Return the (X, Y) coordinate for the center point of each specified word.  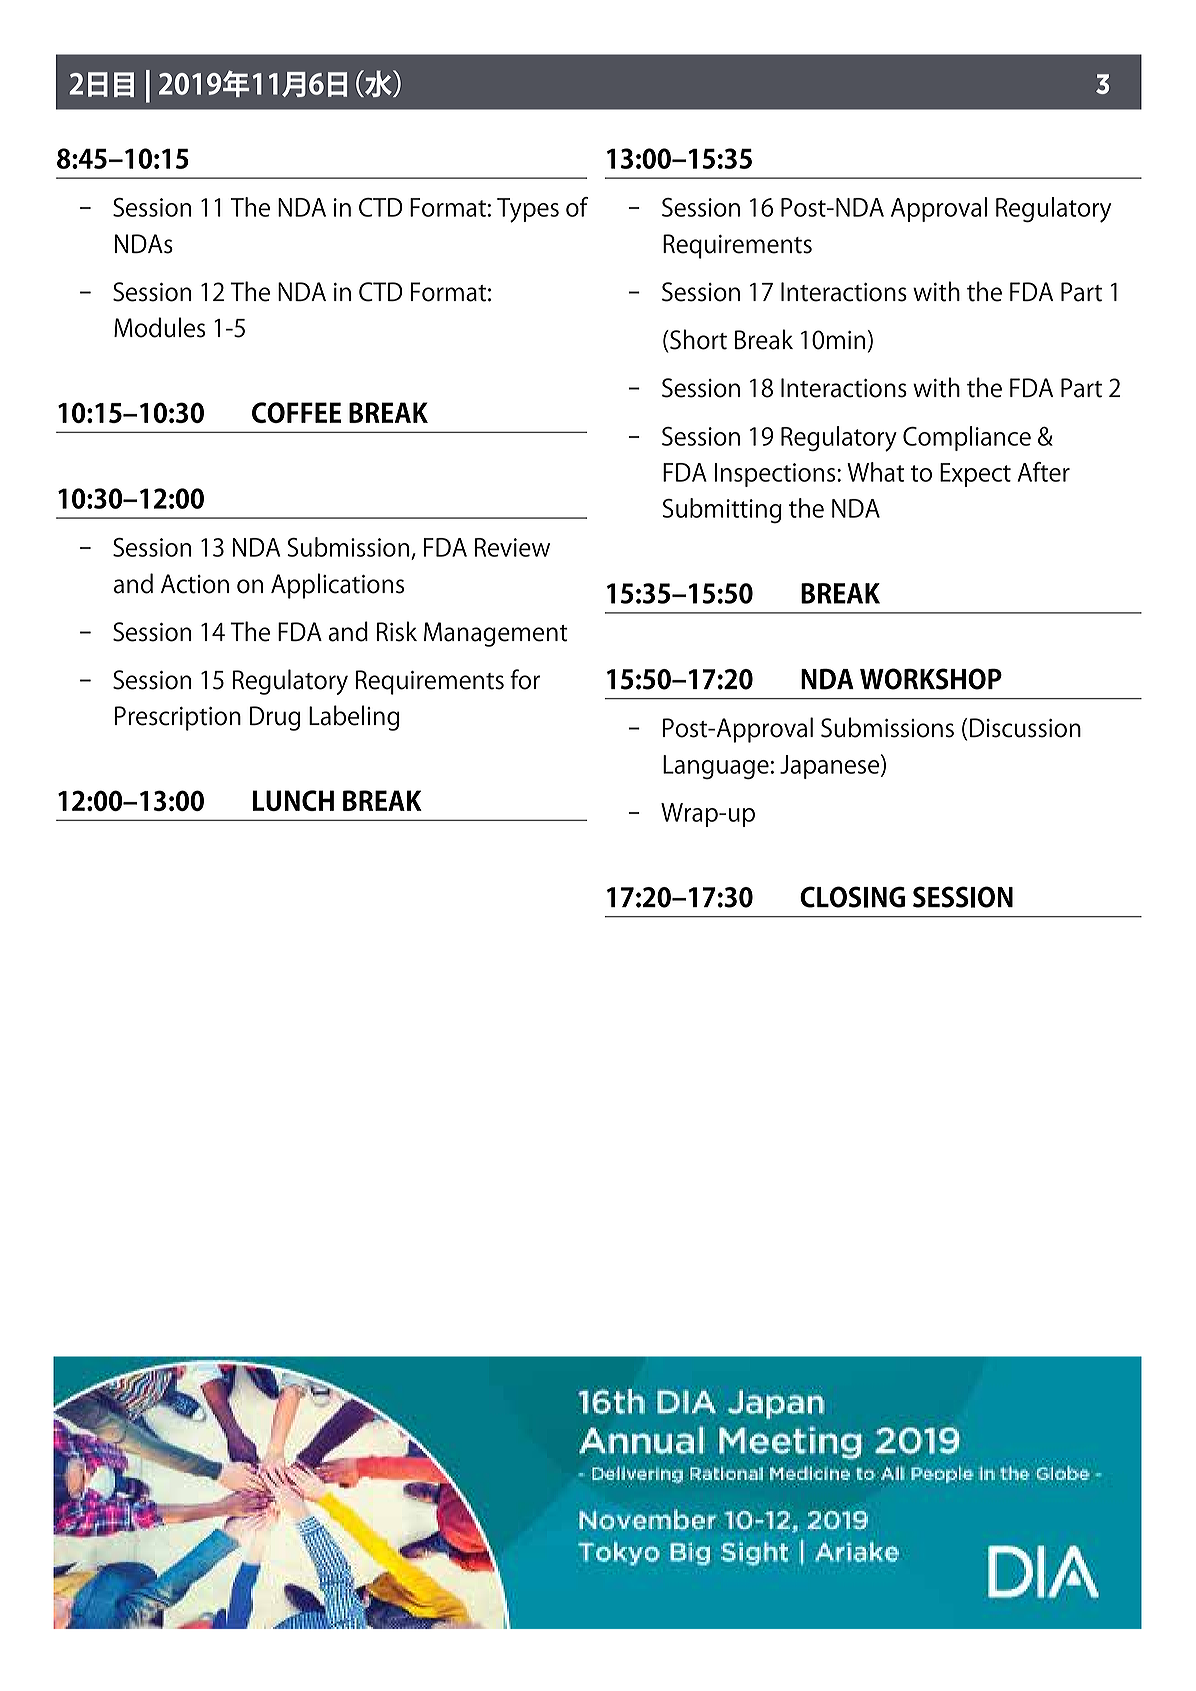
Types (528, 210)
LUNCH (293, 800)
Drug (275, 718)
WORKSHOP (931, 679)
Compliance (967, 438)
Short (697, 340)
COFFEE (296, 412)
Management (496, 634)
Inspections (776, 475)
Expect (975, 475)
